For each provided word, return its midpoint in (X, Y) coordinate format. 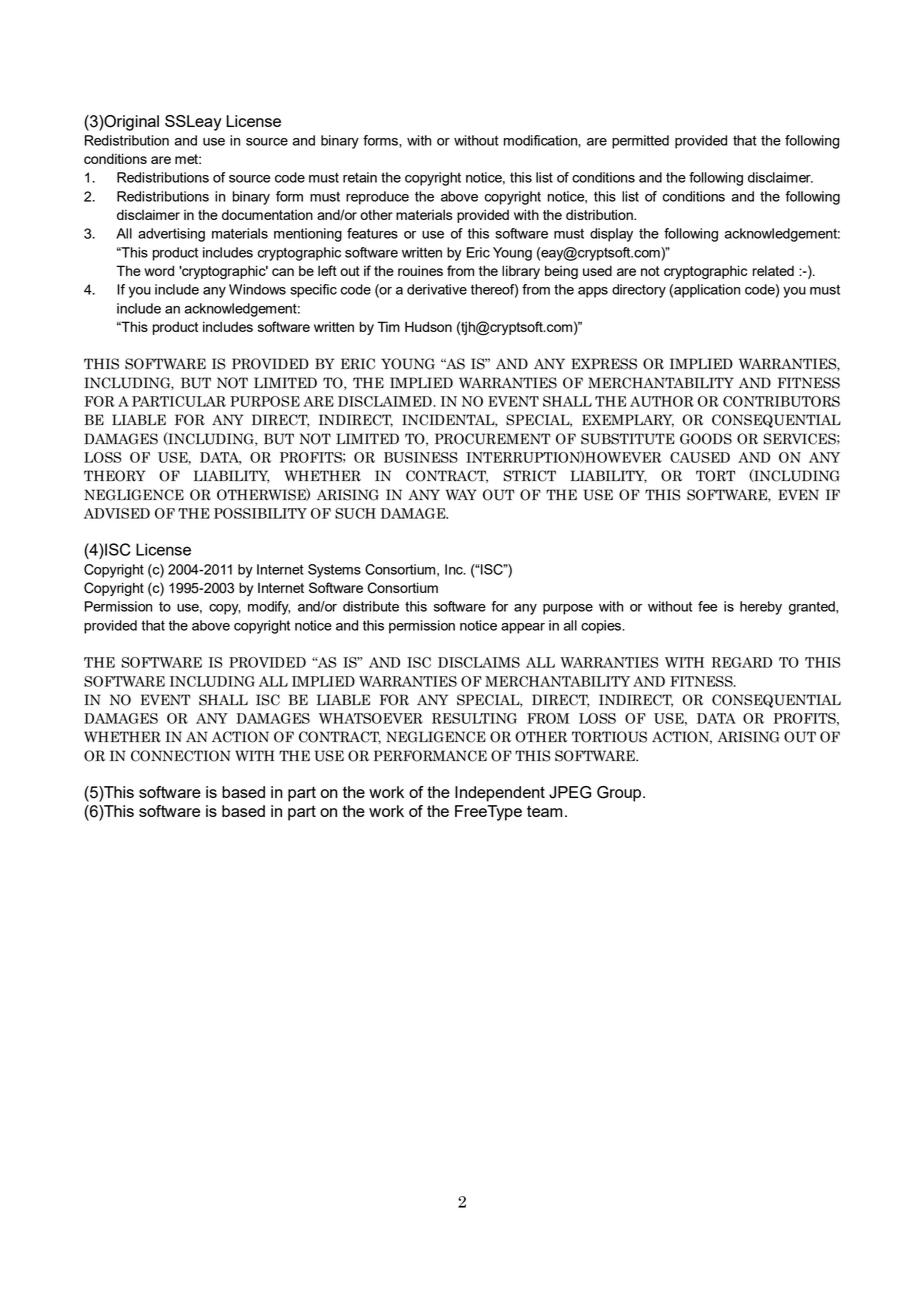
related (773, 271)
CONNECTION (181, 756)
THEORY (115, 476)
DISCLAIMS (479, 662)
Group (620, 794)
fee (707, 606)
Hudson (428, 326)
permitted (640, 142)
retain (360, 177)
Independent (500, 794)
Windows (257, 289)
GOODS (706, 439)
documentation (267, 214)
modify (269, 608)
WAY (461, 494)
